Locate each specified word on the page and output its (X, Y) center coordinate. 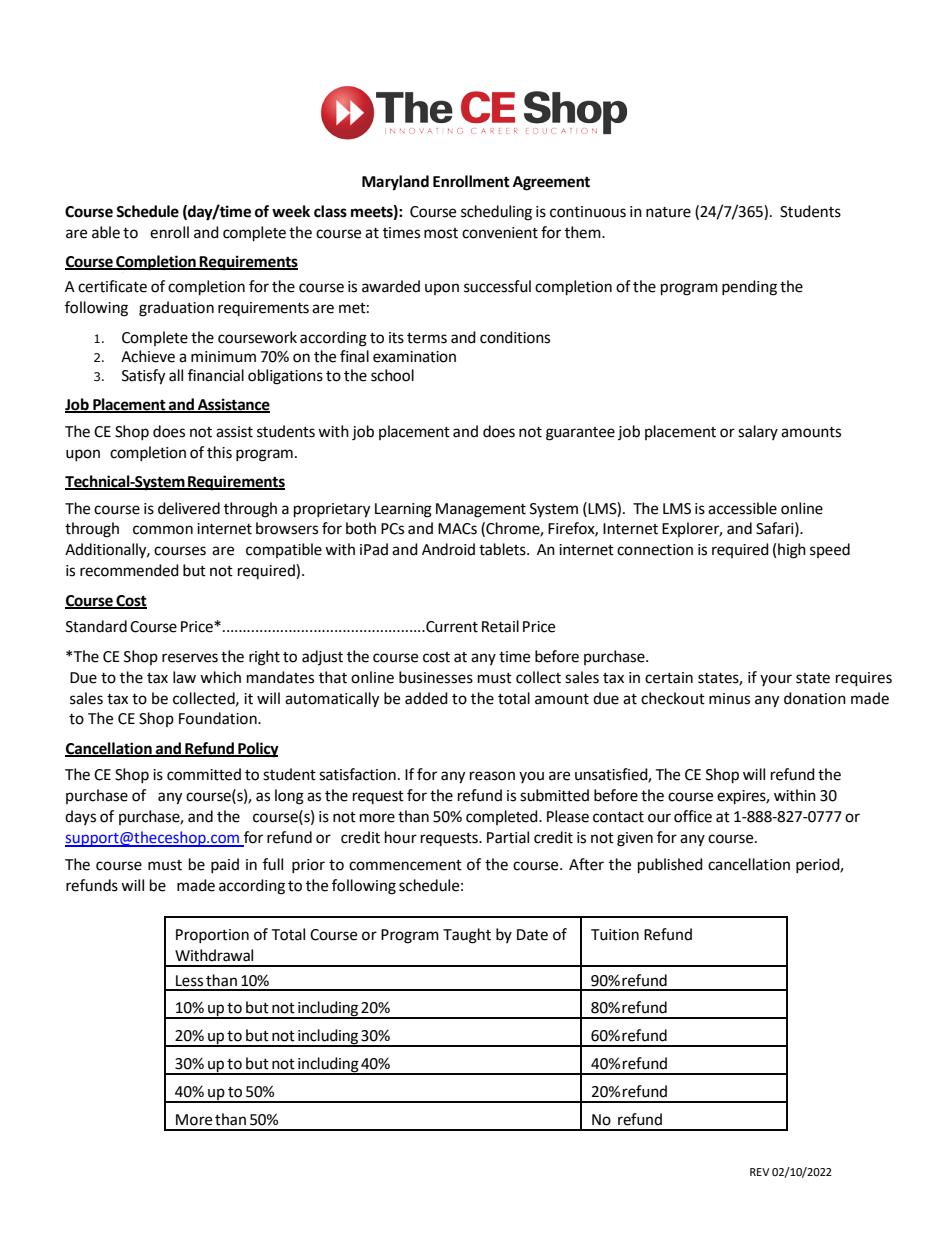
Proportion (212, 936)
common (163, 530)
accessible (742, 508)
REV (760, 1172)
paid (225, 865)
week (291, 211)
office (693, 816)
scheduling (496, 213)
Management (481, 510)
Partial (508, 837)
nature (668, 212)
